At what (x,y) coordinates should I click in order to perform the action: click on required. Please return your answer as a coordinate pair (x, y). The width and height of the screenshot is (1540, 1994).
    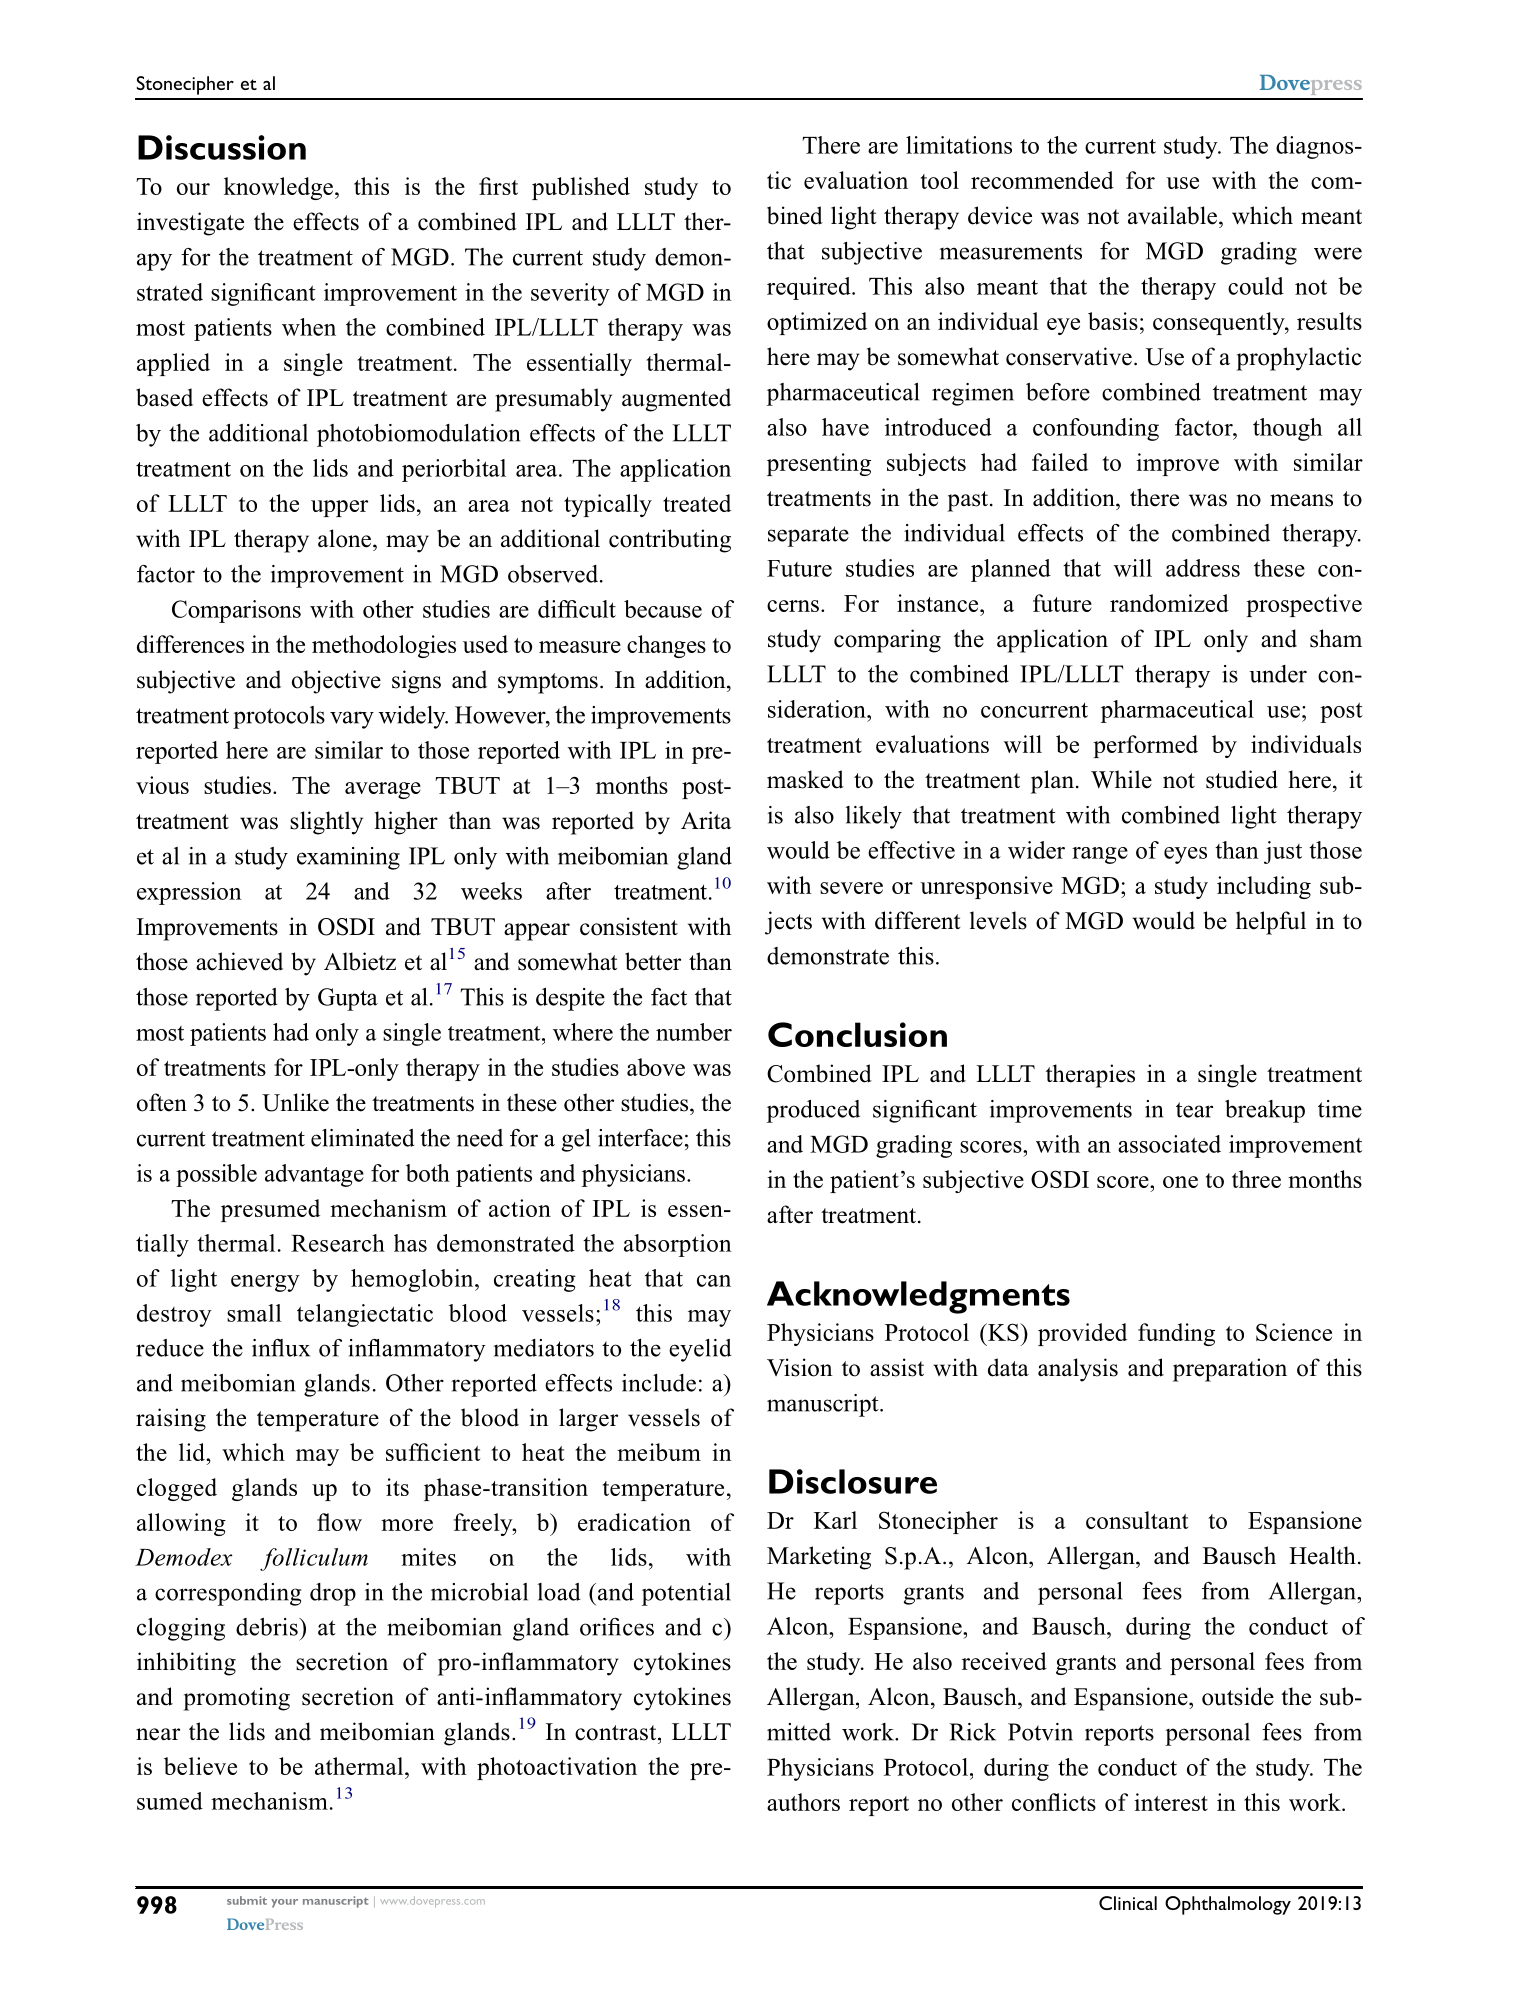
    Looking at the image, I should click on (810, 288).
